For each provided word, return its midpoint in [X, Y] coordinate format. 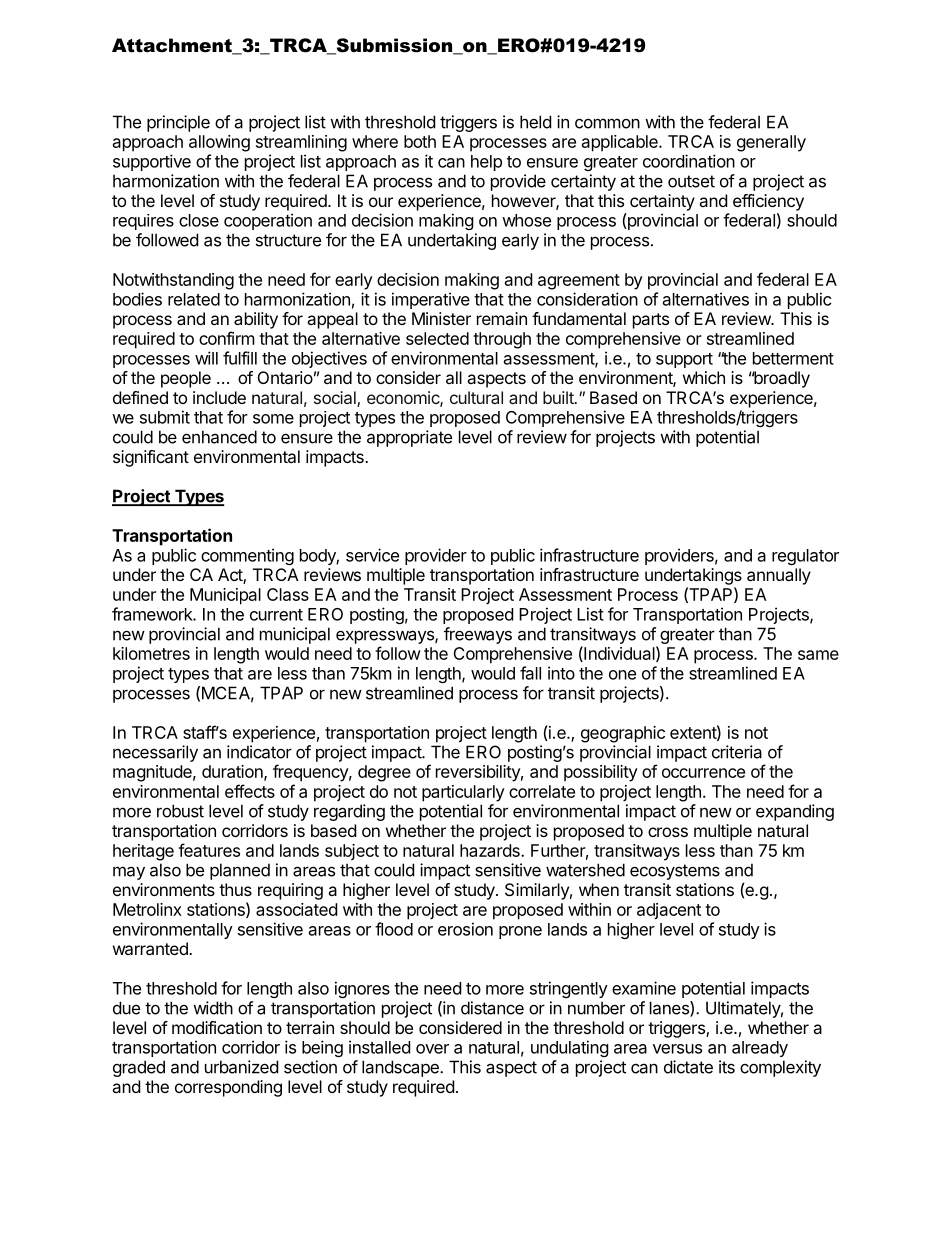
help [486, 163]
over [432, 1049]
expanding [795, 812]
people [186, 379]
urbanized [241, 1067]
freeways [478, 635]
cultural [476, 397]
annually [779, 576]
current [276, 615]
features [209, 850]
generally [771, 143]
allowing [219, 143]
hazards [491, 850]
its [727, 1067]
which [704, 377]
